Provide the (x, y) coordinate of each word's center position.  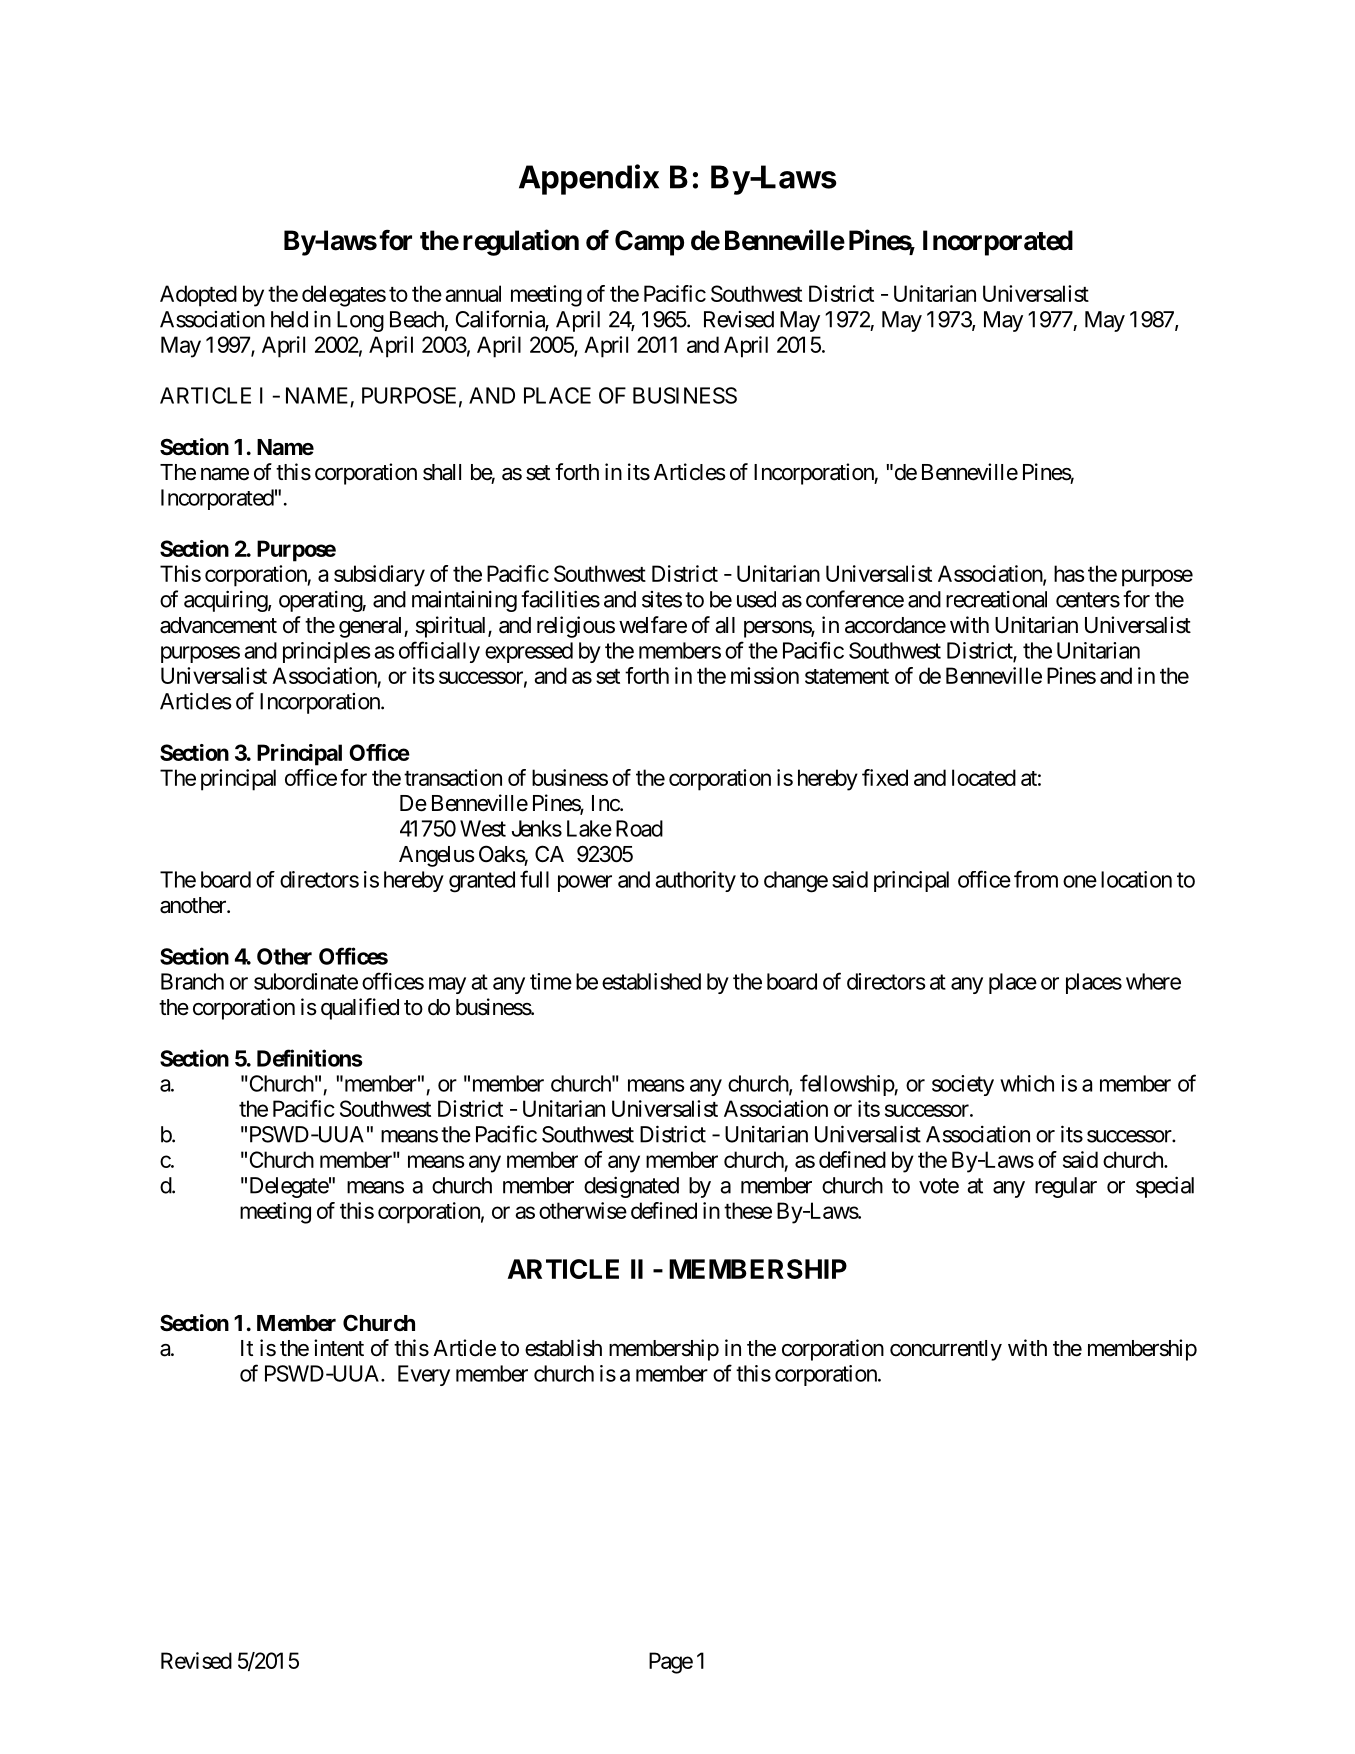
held (289, 319)
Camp (649, 243)
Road (639, 828)
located (984, 777)
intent (339, 1348)
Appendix (589, 179)
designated (631, 1187)
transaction (453, 777)
